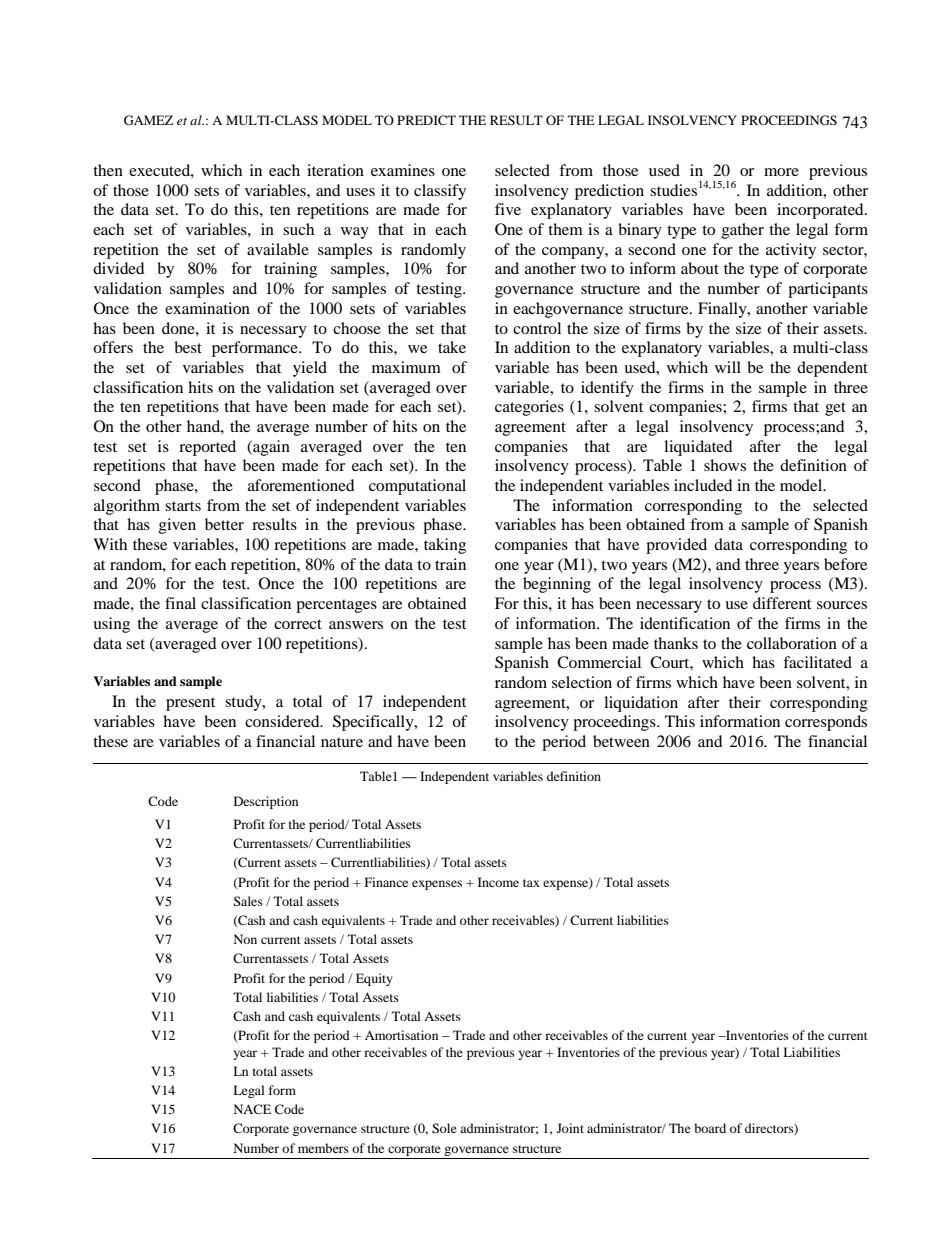 This page has height=1233, width=952. Describe the element at coordinates (190, 704) in the page. I see `present` at that location.
